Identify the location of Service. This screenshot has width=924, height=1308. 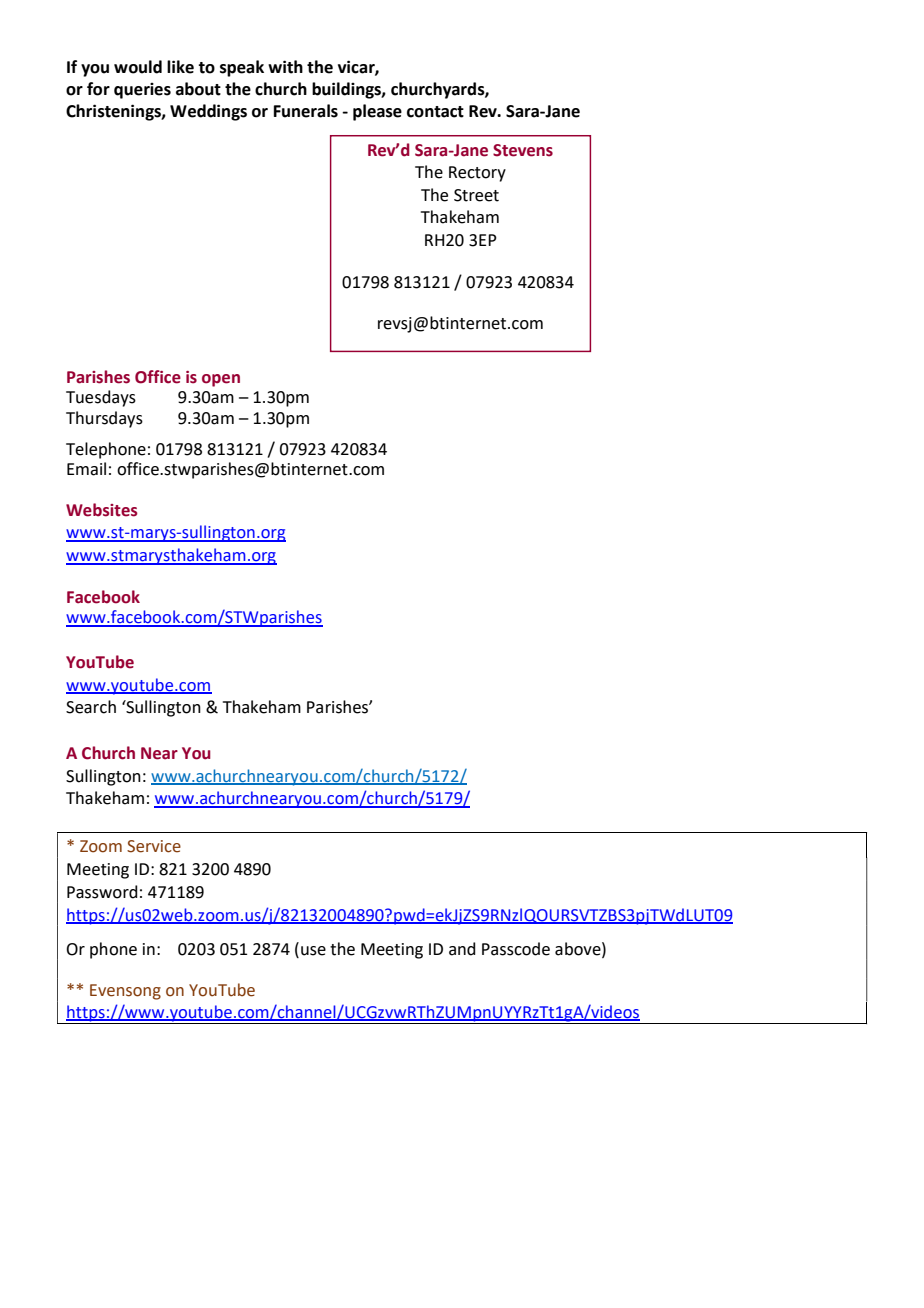
(154, 846).
